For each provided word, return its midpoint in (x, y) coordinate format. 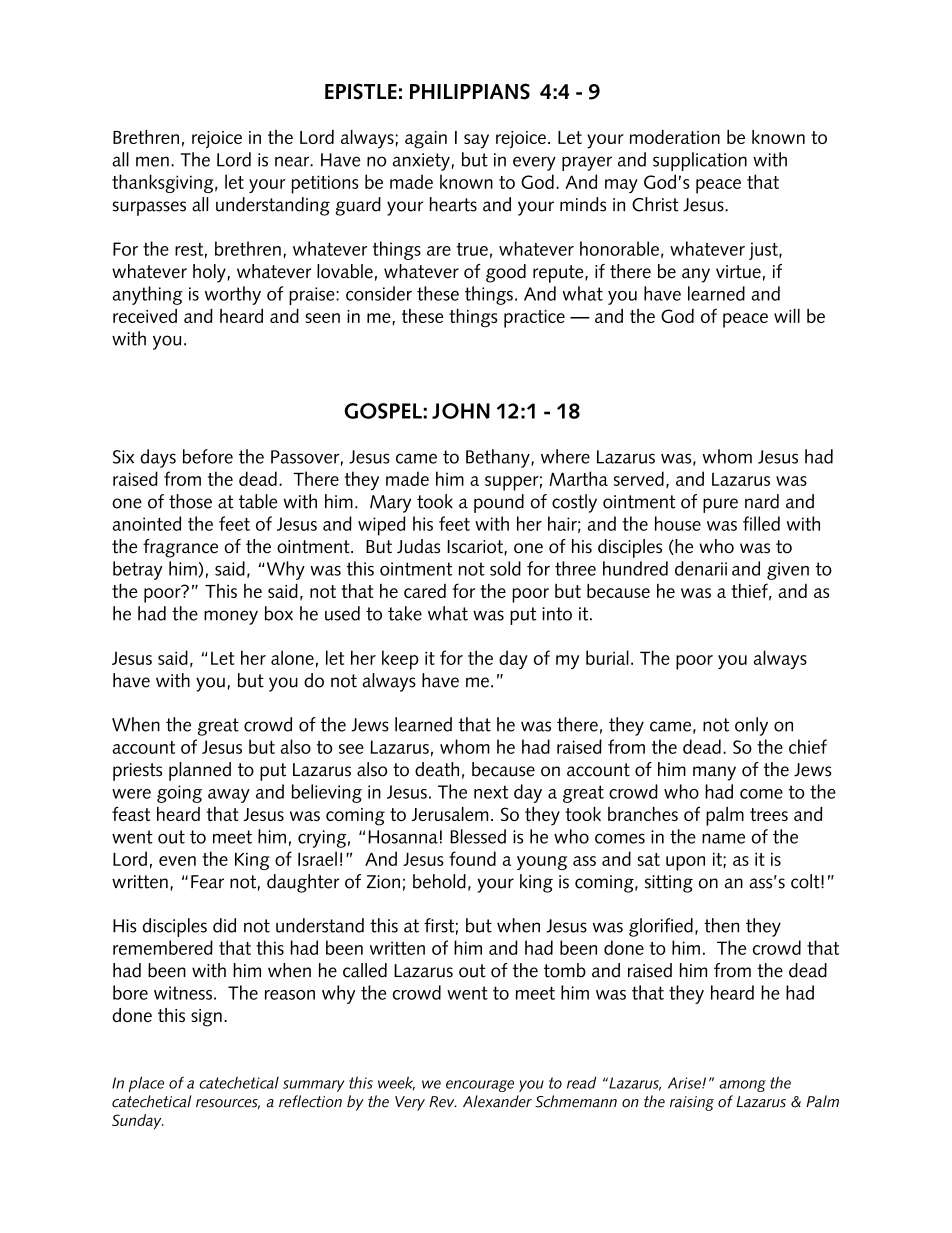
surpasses (149, 208)
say (476, 141)
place (146, 1084)
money (231, 617)
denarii (701, 568)
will (787, 315)
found (472, 858)
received (145, 316)
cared (425, 591)
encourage (480, 1086)
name (723, 838)
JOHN (461, 411)
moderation (675, 137)
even (177, 861)
